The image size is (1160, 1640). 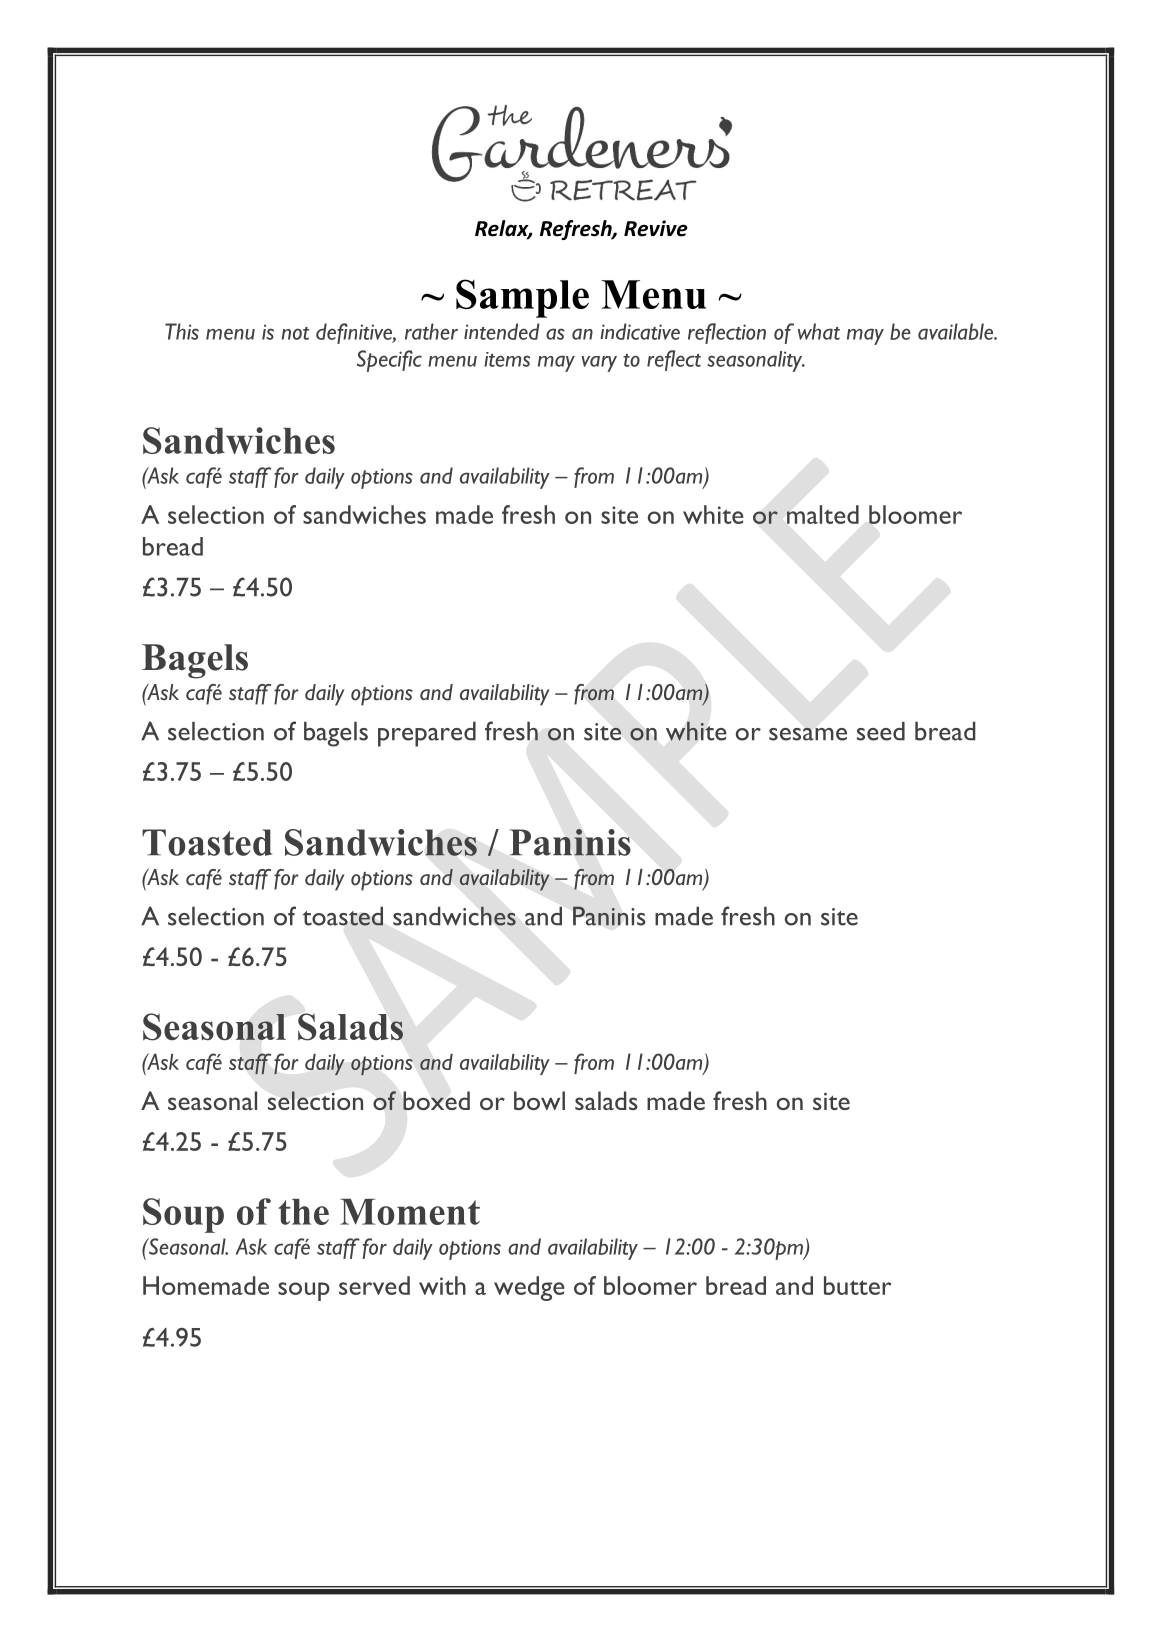 What do you see at coordinates (374, 1285) in the image?
I see `served` at bounding box center [374, 1285].
